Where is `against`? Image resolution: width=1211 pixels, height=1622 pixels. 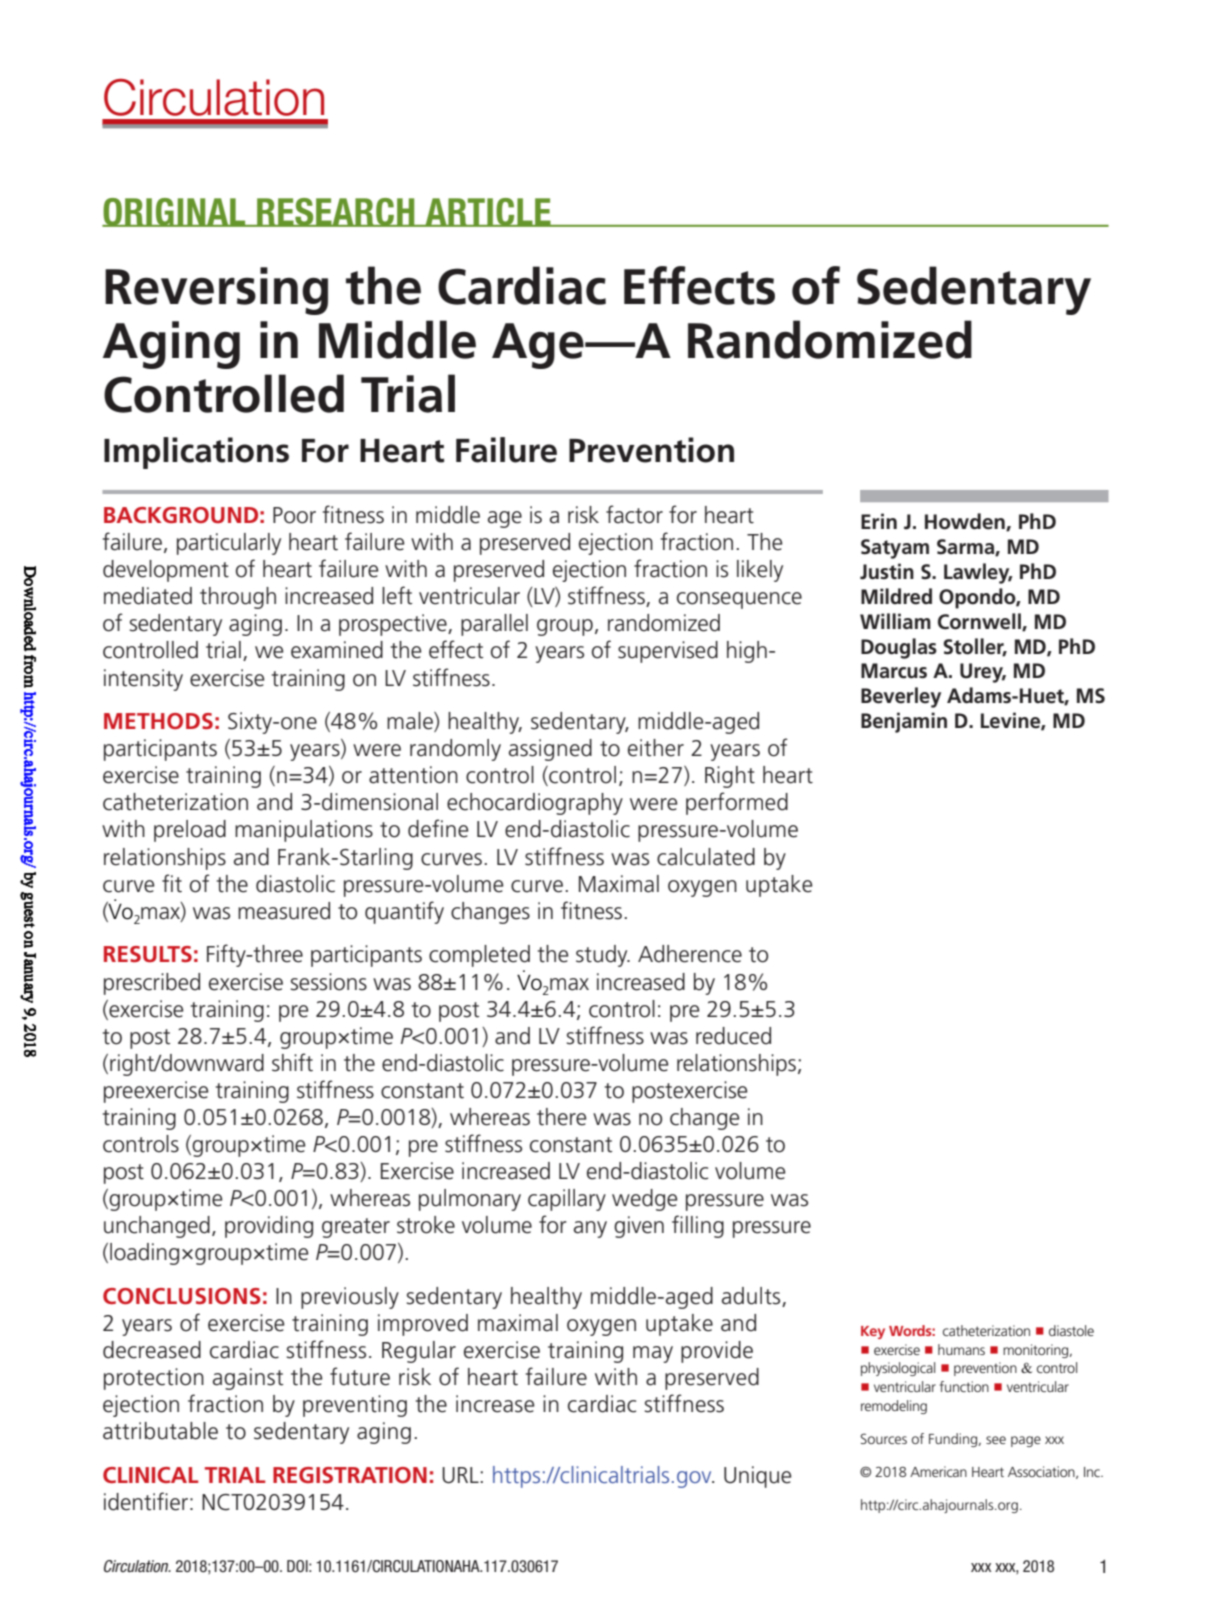
against is located at coordinates (248, 1379).
